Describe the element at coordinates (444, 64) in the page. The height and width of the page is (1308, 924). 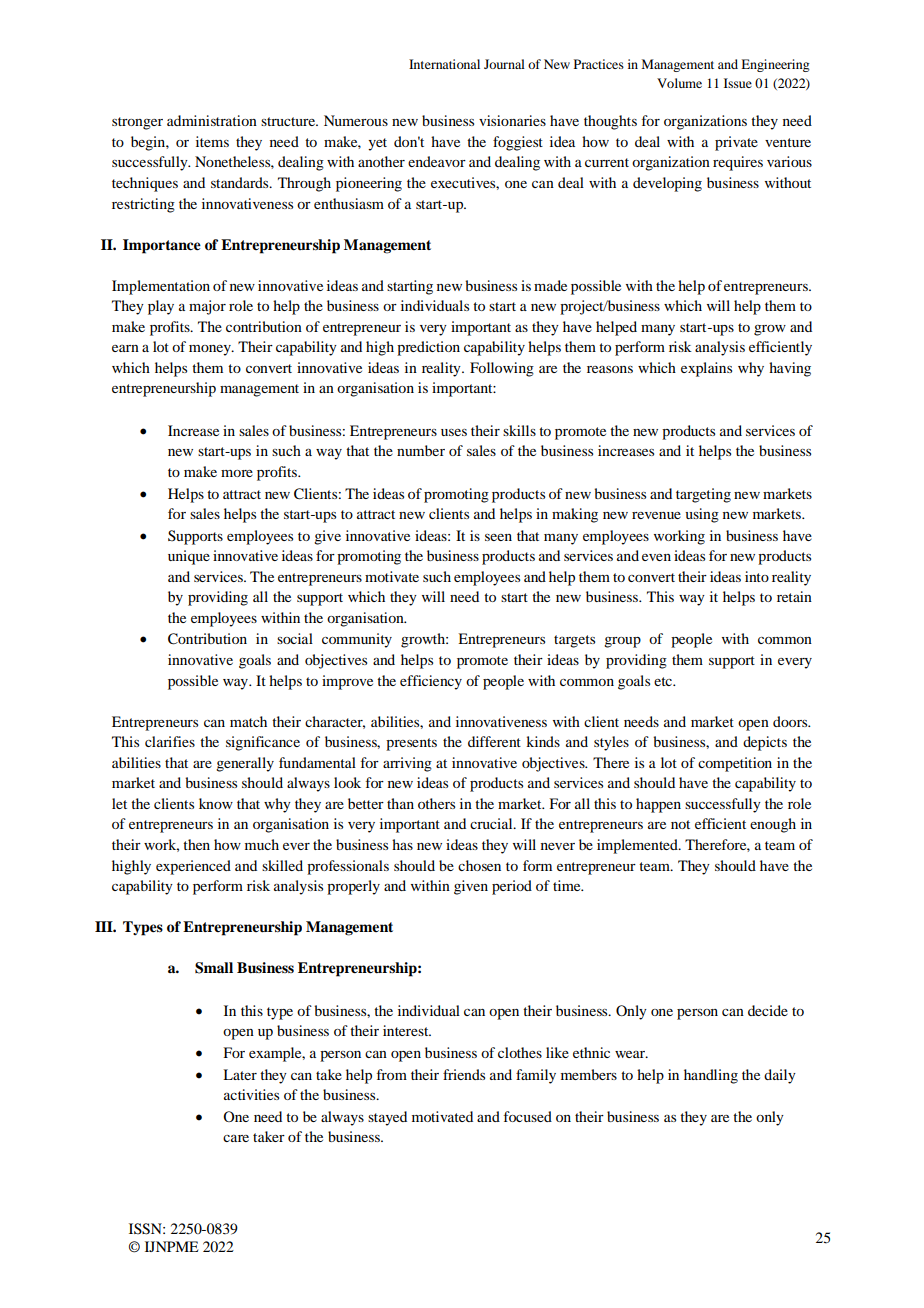
I see `International` at that location.
